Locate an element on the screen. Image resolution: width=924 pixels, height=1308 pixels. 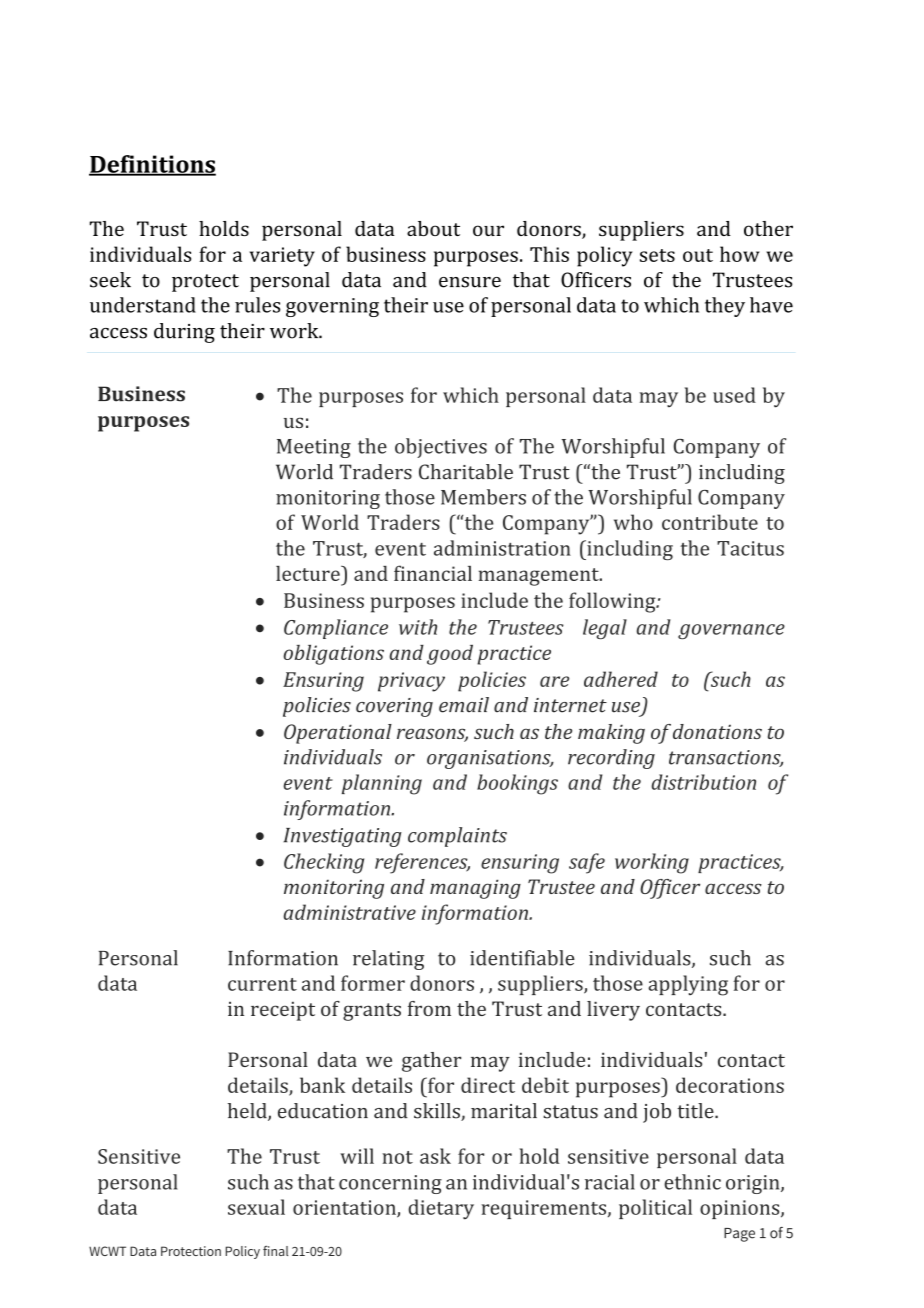
email is located at coordinates (464, 705).
